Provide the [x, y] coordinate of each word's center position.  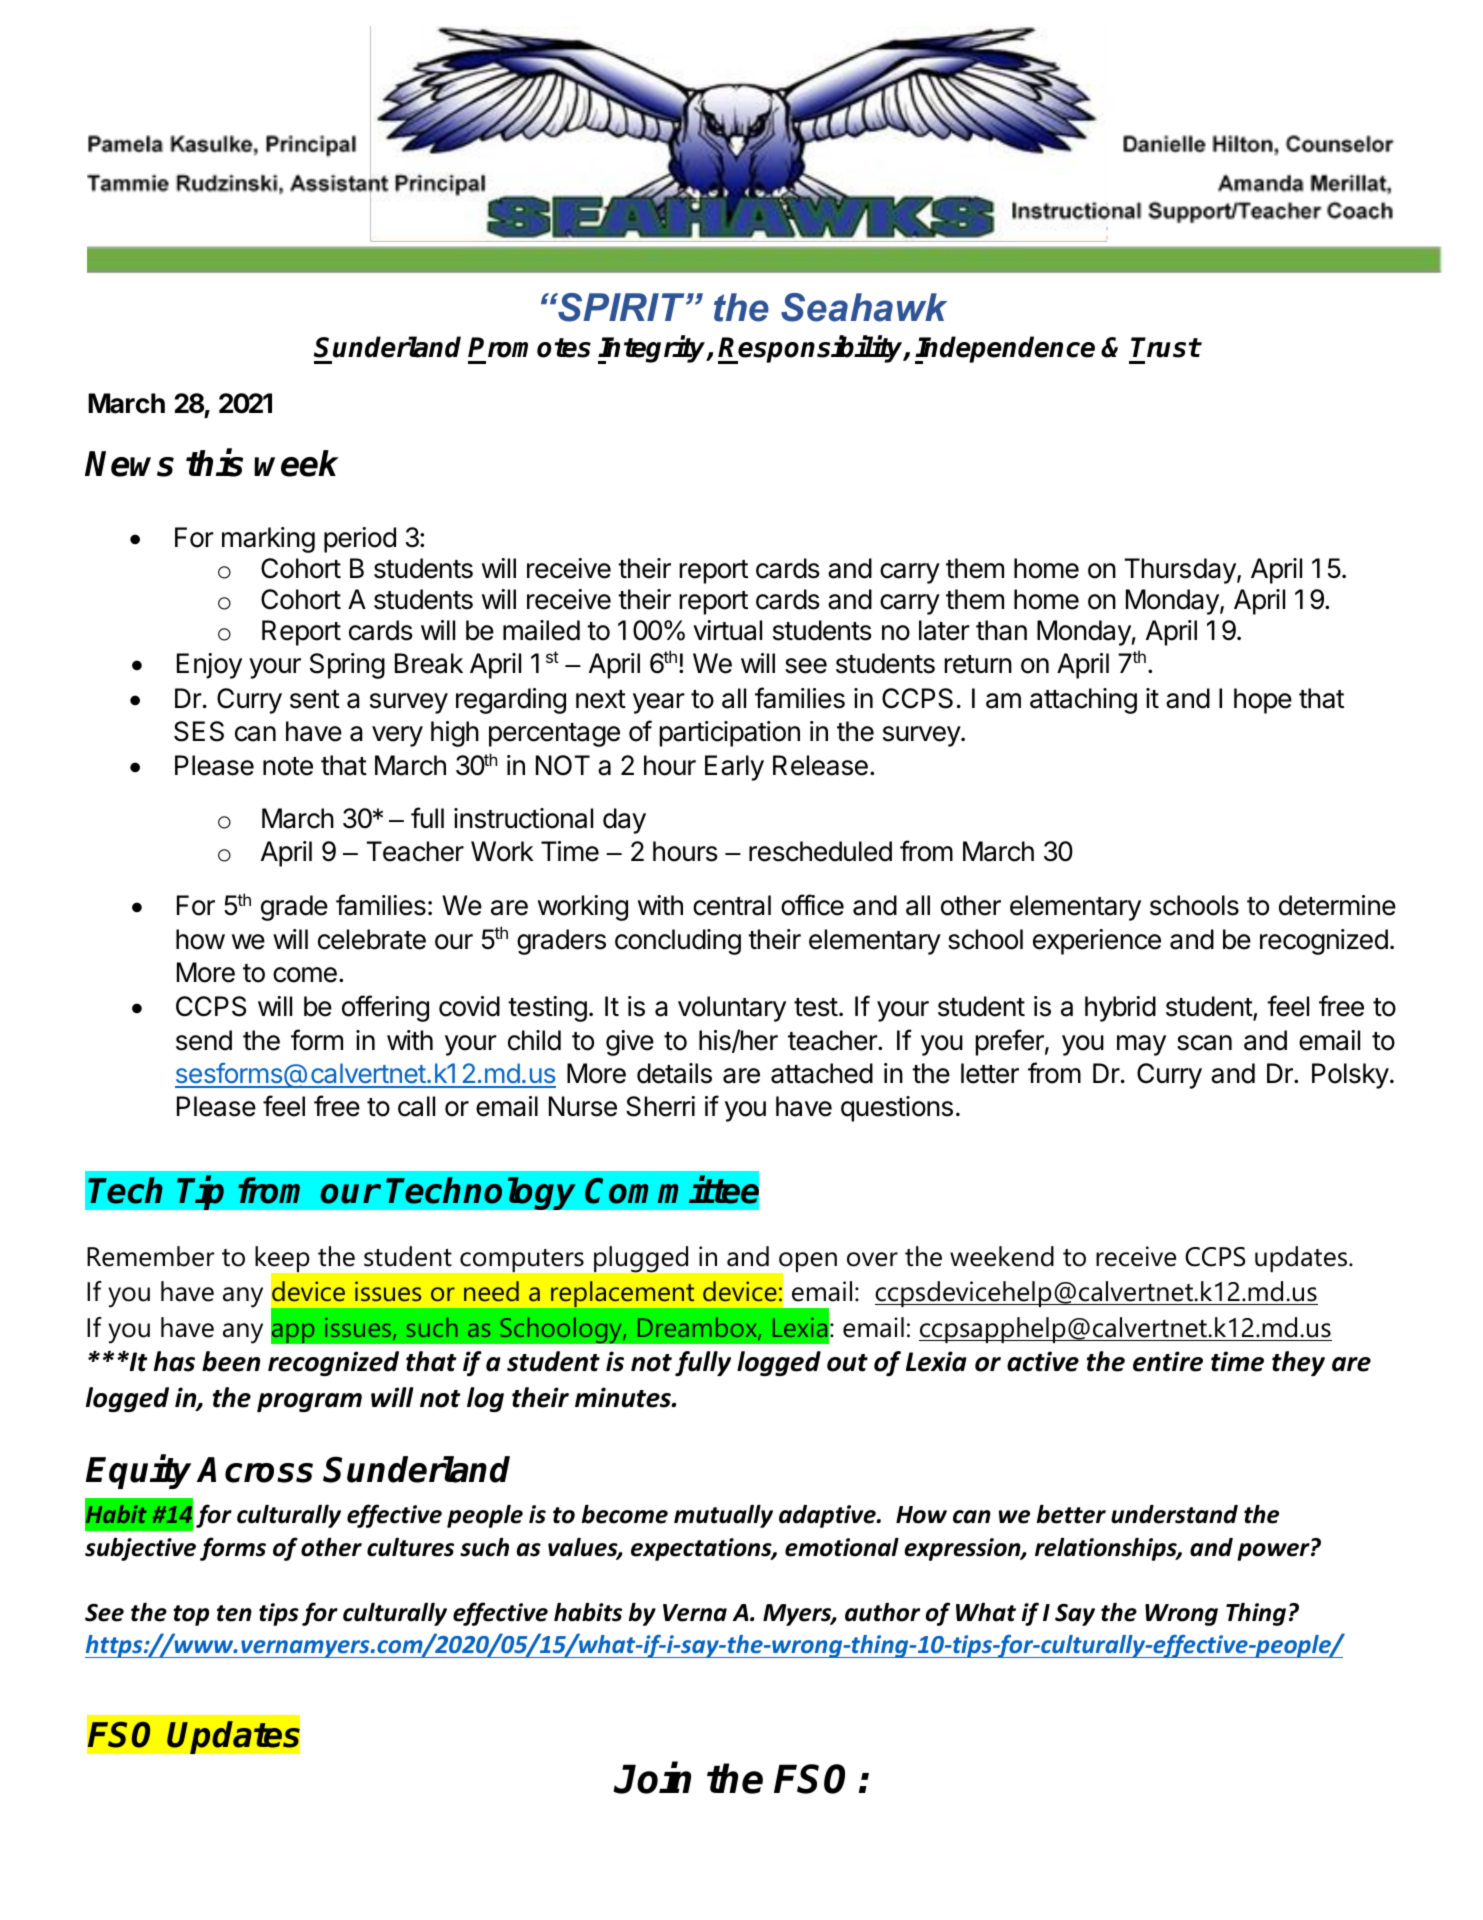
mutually [723, 1516]
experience [1097, 942]
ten [234, 1613]
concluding [678, 942]
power [1274, 1552]
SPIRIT [621, 307]
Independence [1005, 350]
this [214, 463]
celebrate [372, 939]
